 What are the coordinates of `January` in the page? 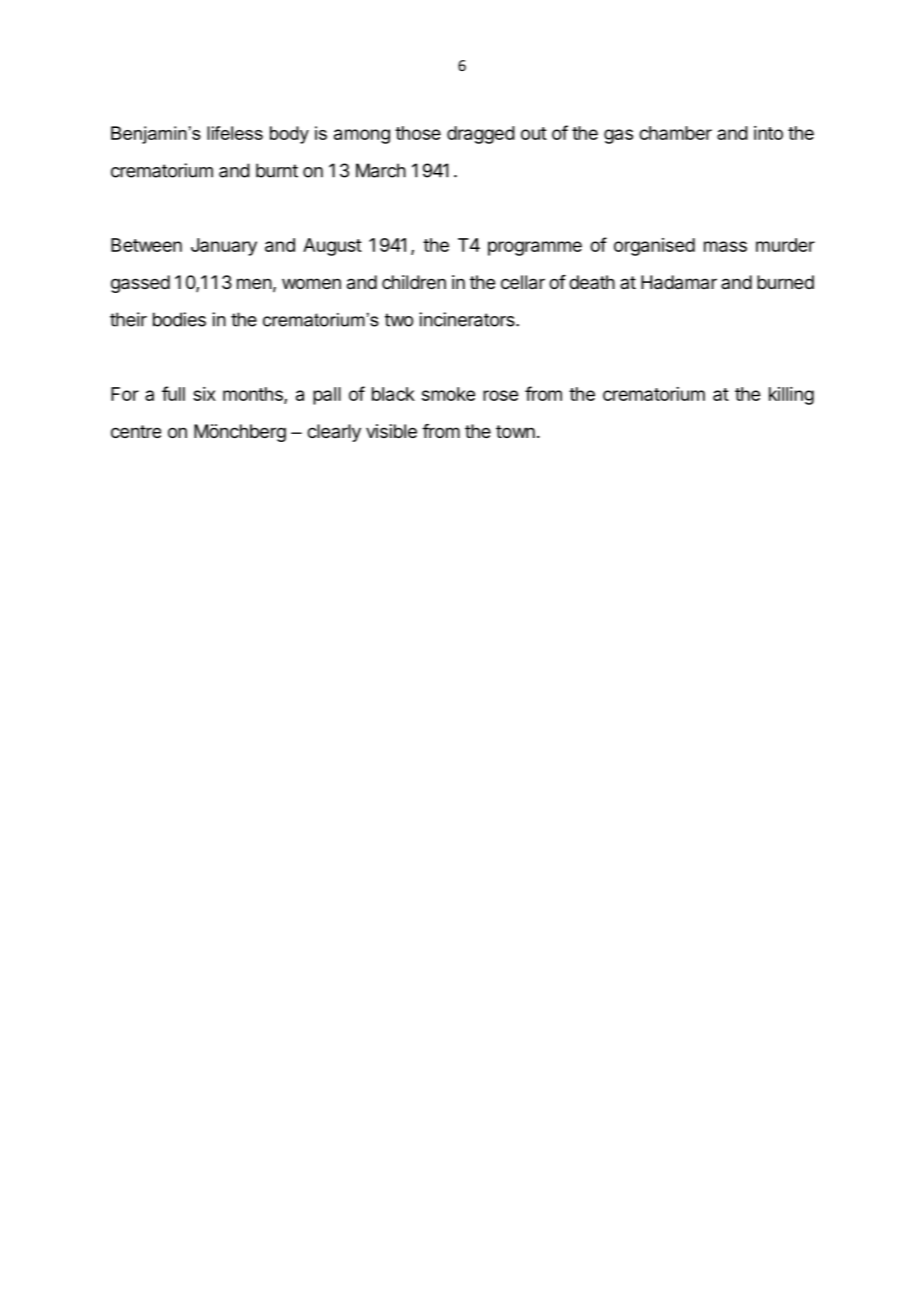 It's located at (224, 247).
